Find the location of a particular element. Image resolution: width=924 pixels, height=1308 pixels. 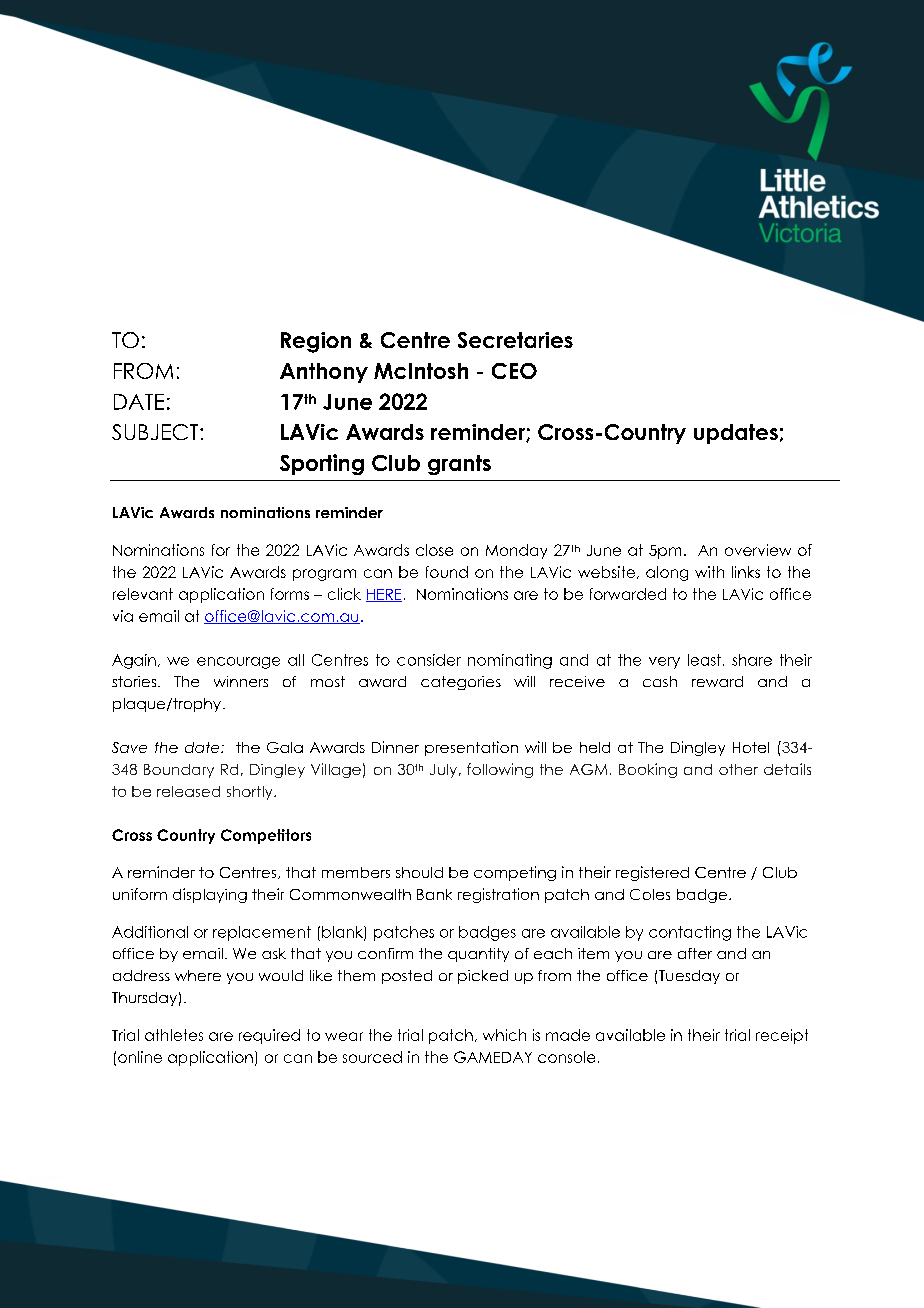

found is located at coordinates (447, 572).
